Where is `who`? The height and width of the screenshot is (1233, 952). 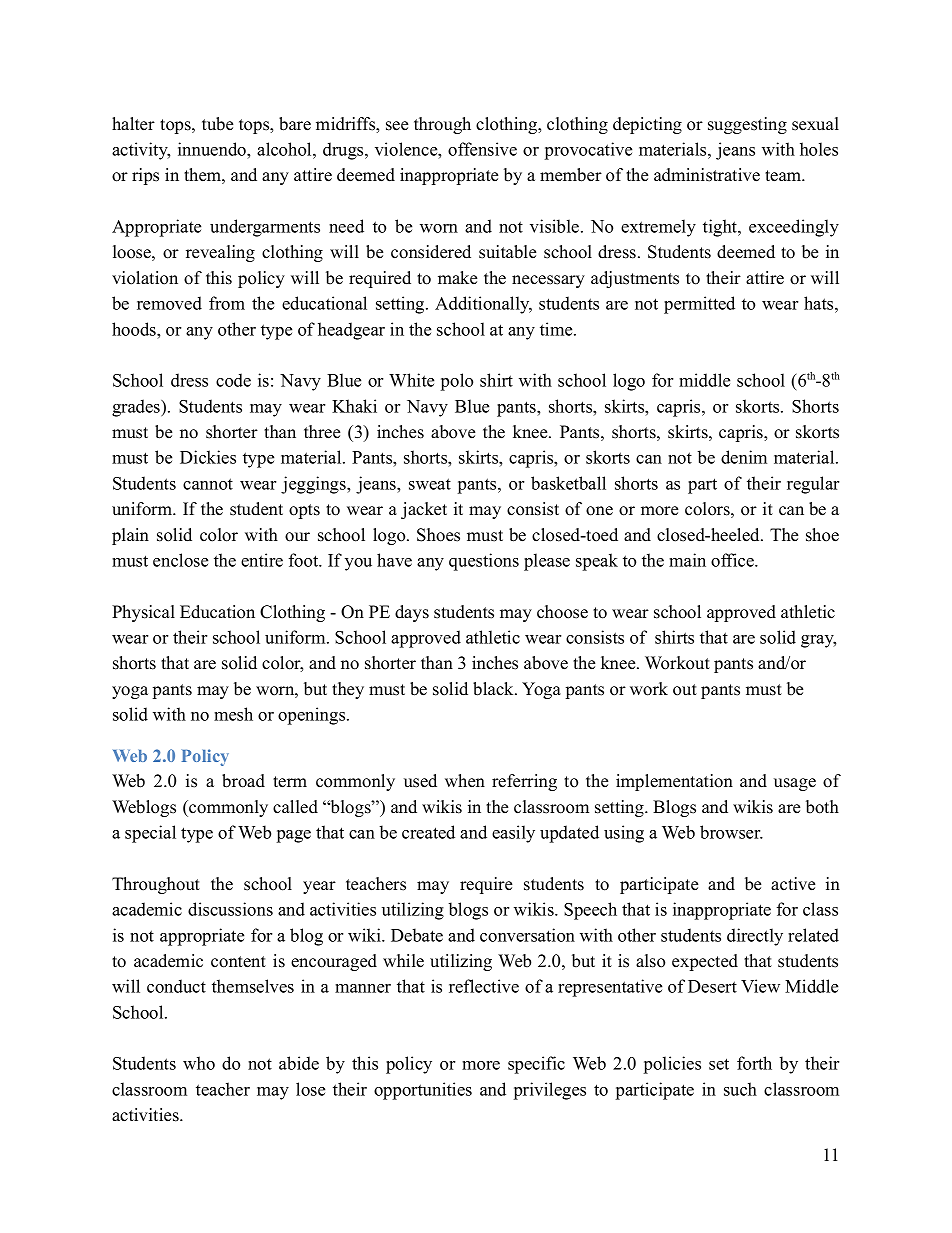
who is located at coordinates (199, 1063).
